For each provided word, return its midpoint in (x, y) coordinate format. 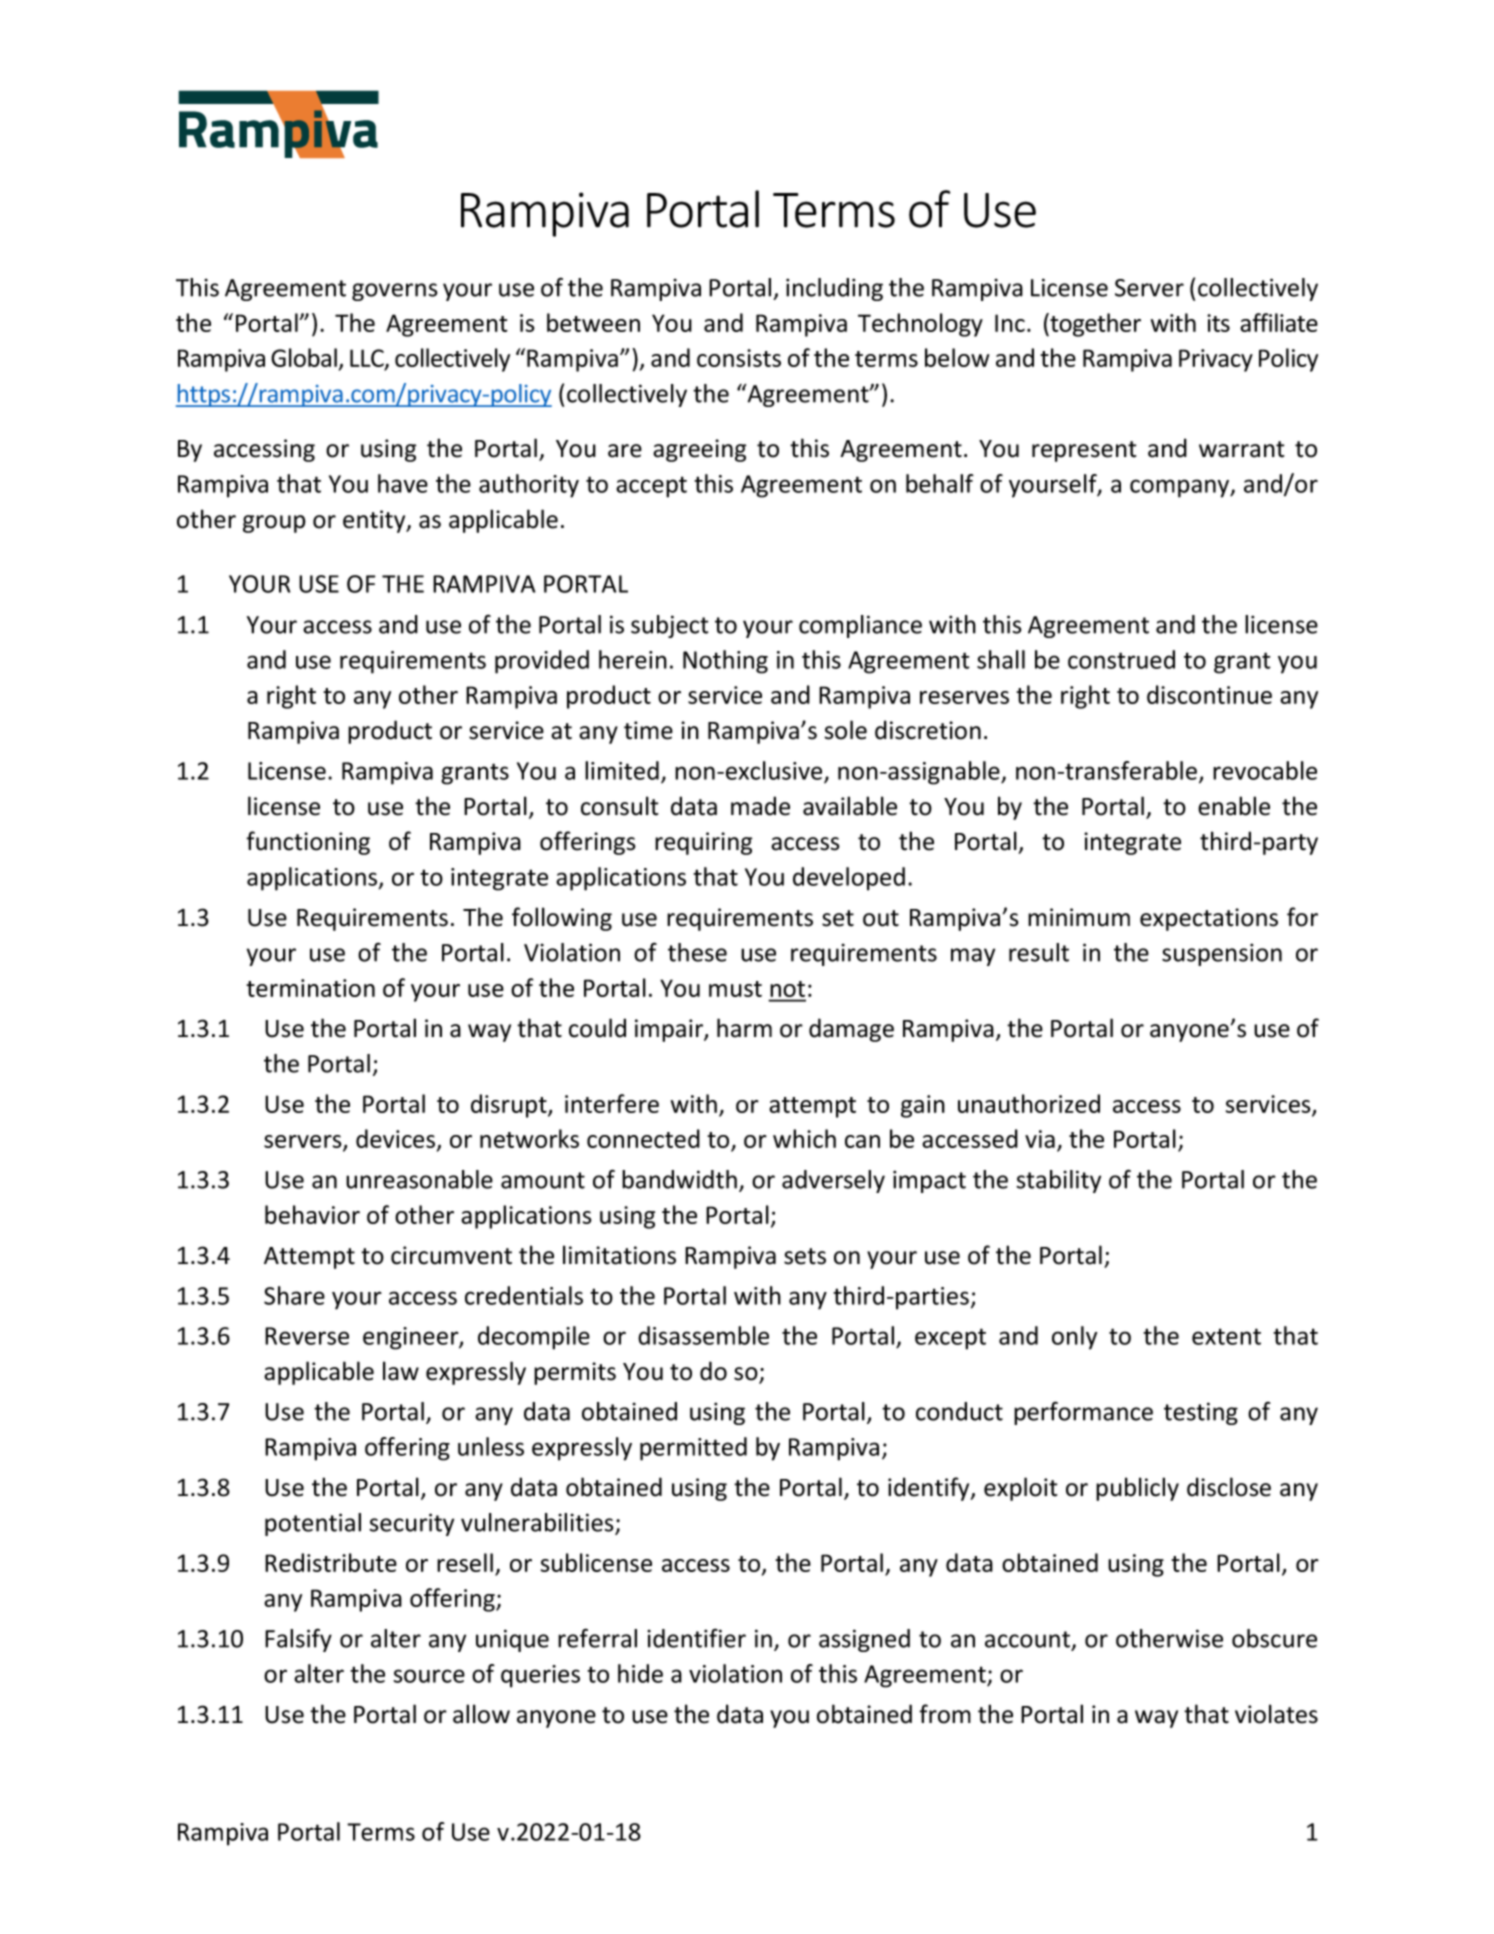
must (735, 989)
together (1094, 325)
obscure (1274, 1638)
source (429, 1676)
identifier (696, 1638)
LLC (368, 359)
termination (310, 988)
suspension (1222, 954)
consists (739, 358)
